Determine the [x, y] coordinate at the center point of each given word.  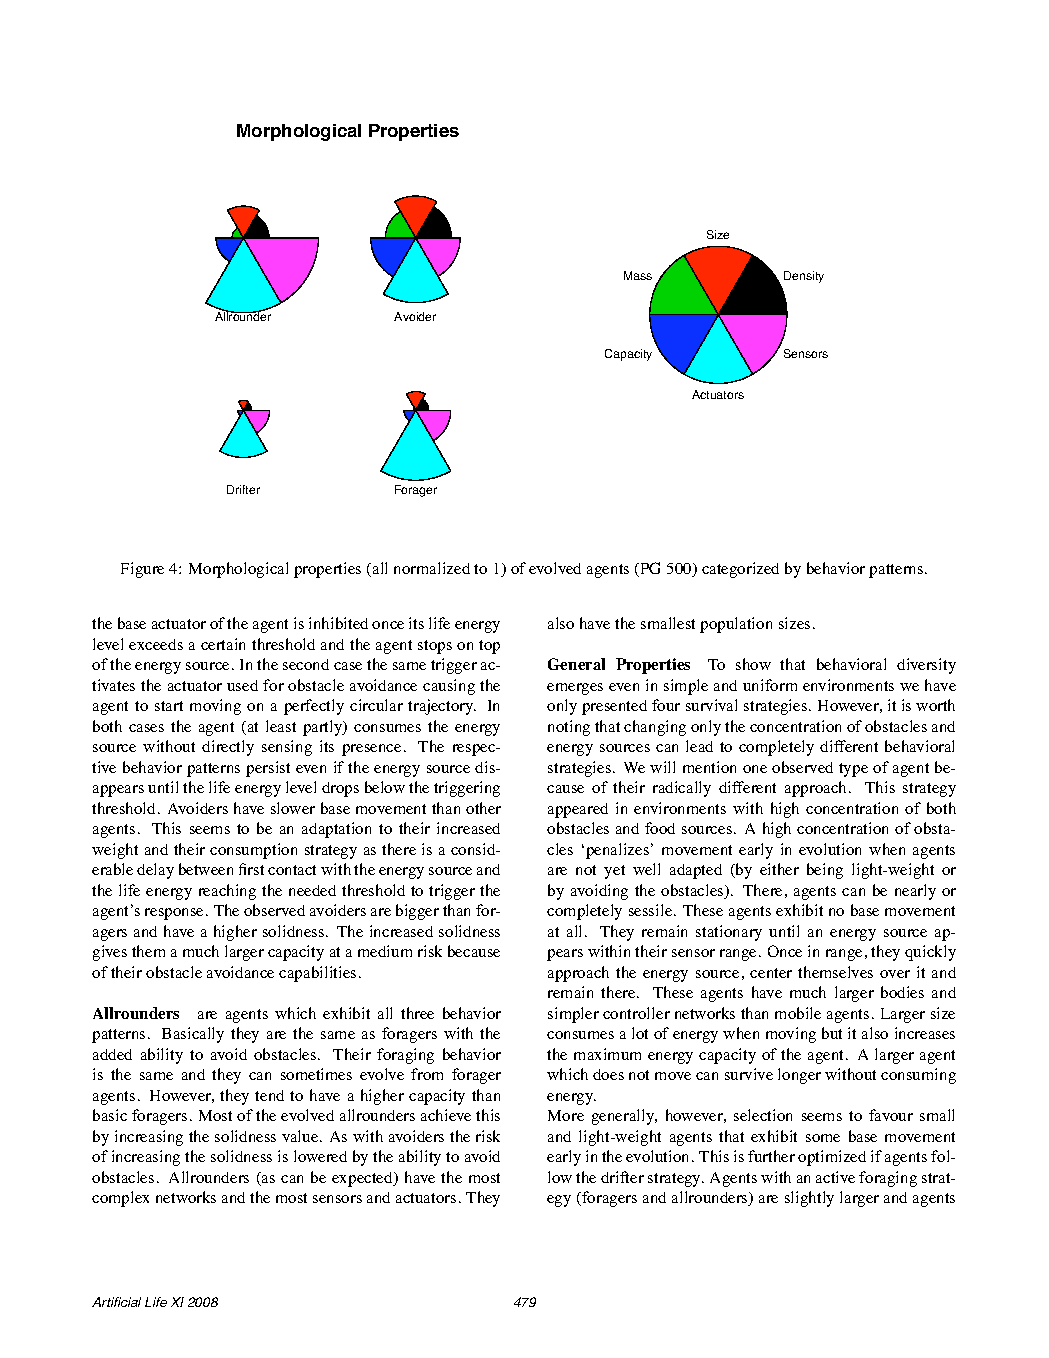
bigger [417, 912]
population [736, 625]
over [895, 974]
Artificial [116, 1302]
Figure [142, 570]
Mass [638, 275]
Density [804, 277]
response [176, 914]
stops [435, 647]
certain [223, 644]
